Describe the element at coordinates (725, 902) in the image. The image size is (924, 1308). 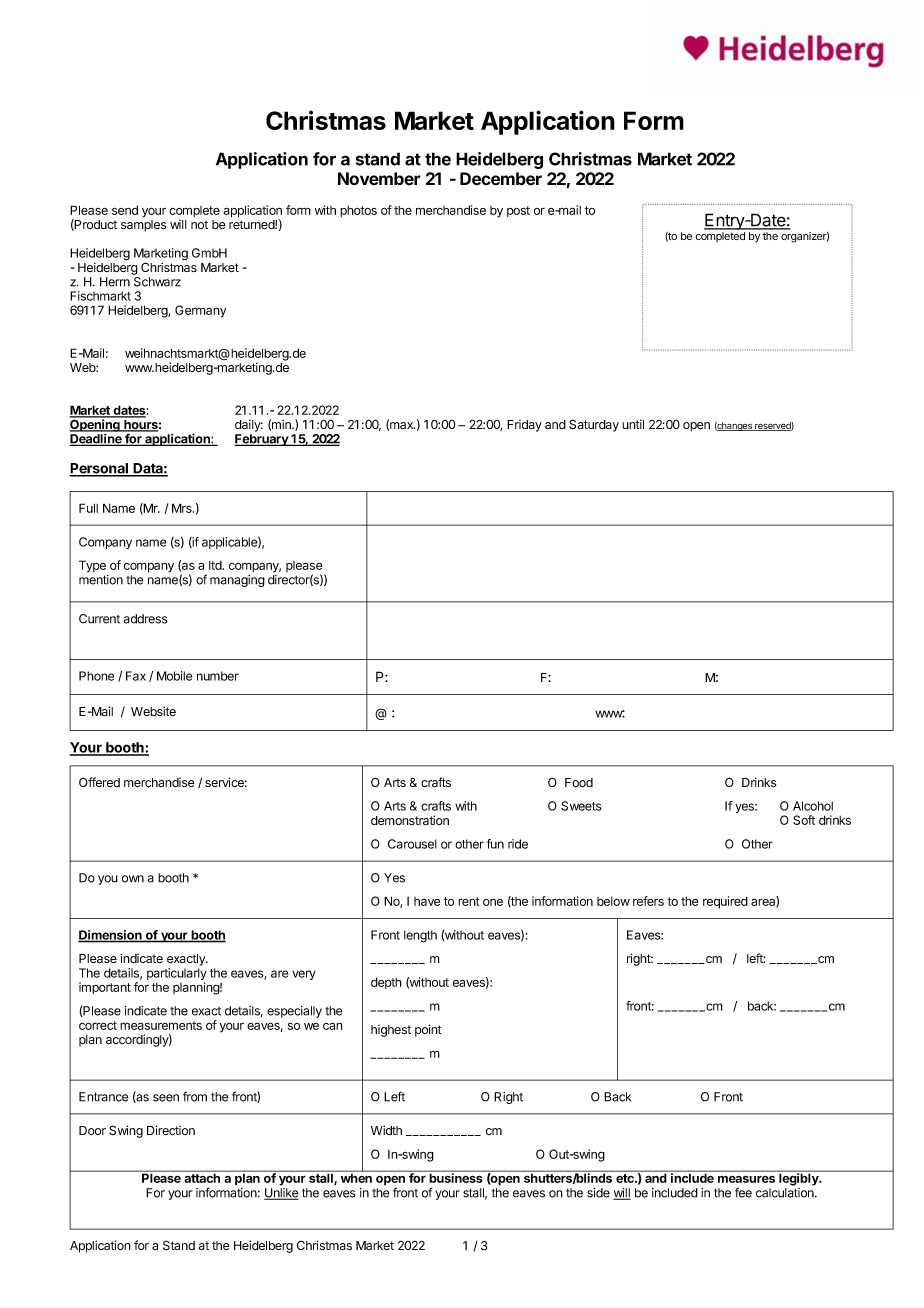
I see `required` at that location.
